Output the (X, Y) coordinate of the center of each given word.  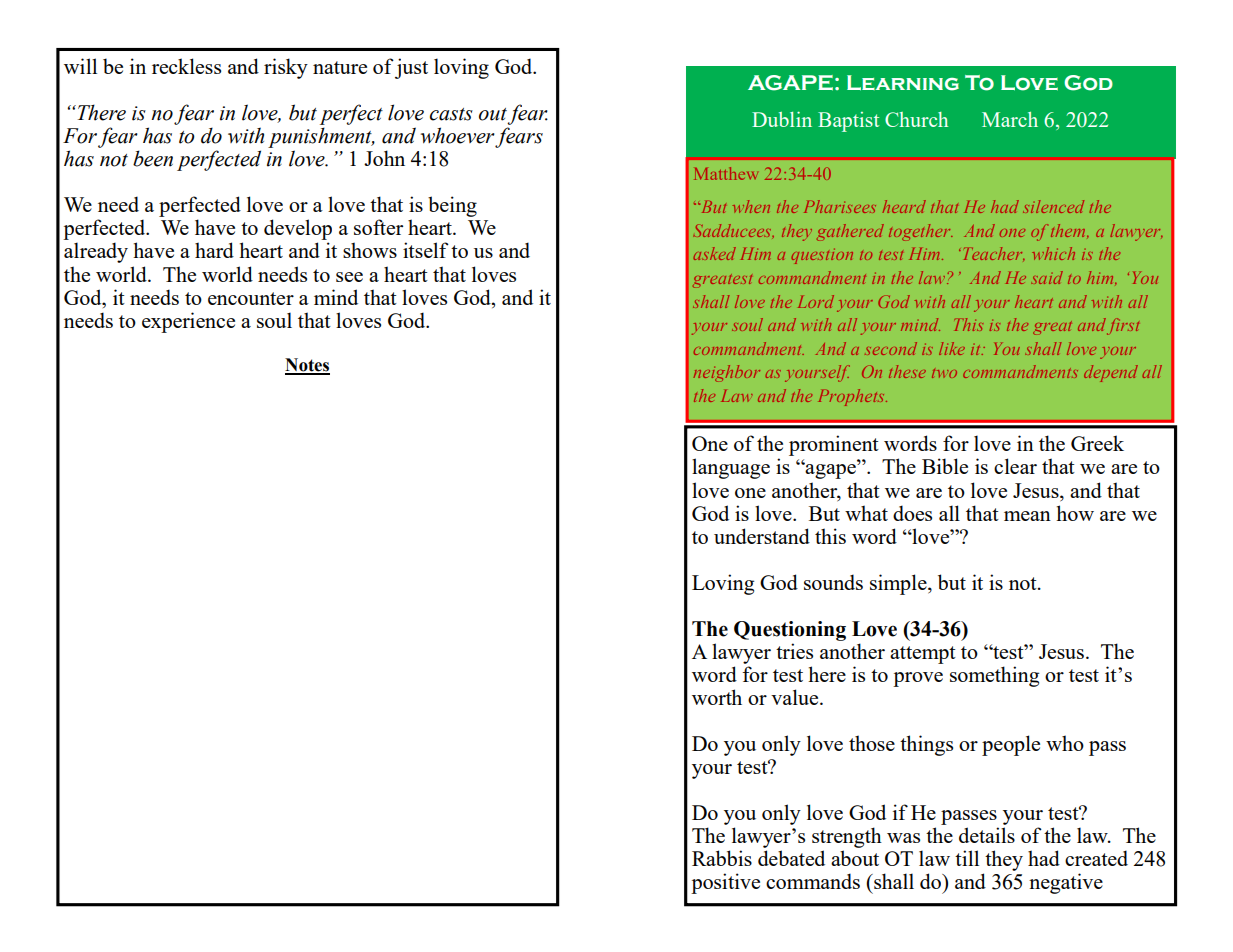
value (796, 697)
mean (1027, 516)
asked (714, 253)
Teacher (992, 254)
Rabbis (722, 858)
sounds (833, 582)
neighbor (726, 373)
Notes (307, 366)
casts (451, 114)
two (944, 373)
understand (762, 536)
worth (717, 697)
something (994, 676)
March (1010, 119)
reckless (186, 66)
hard (214, 250)
